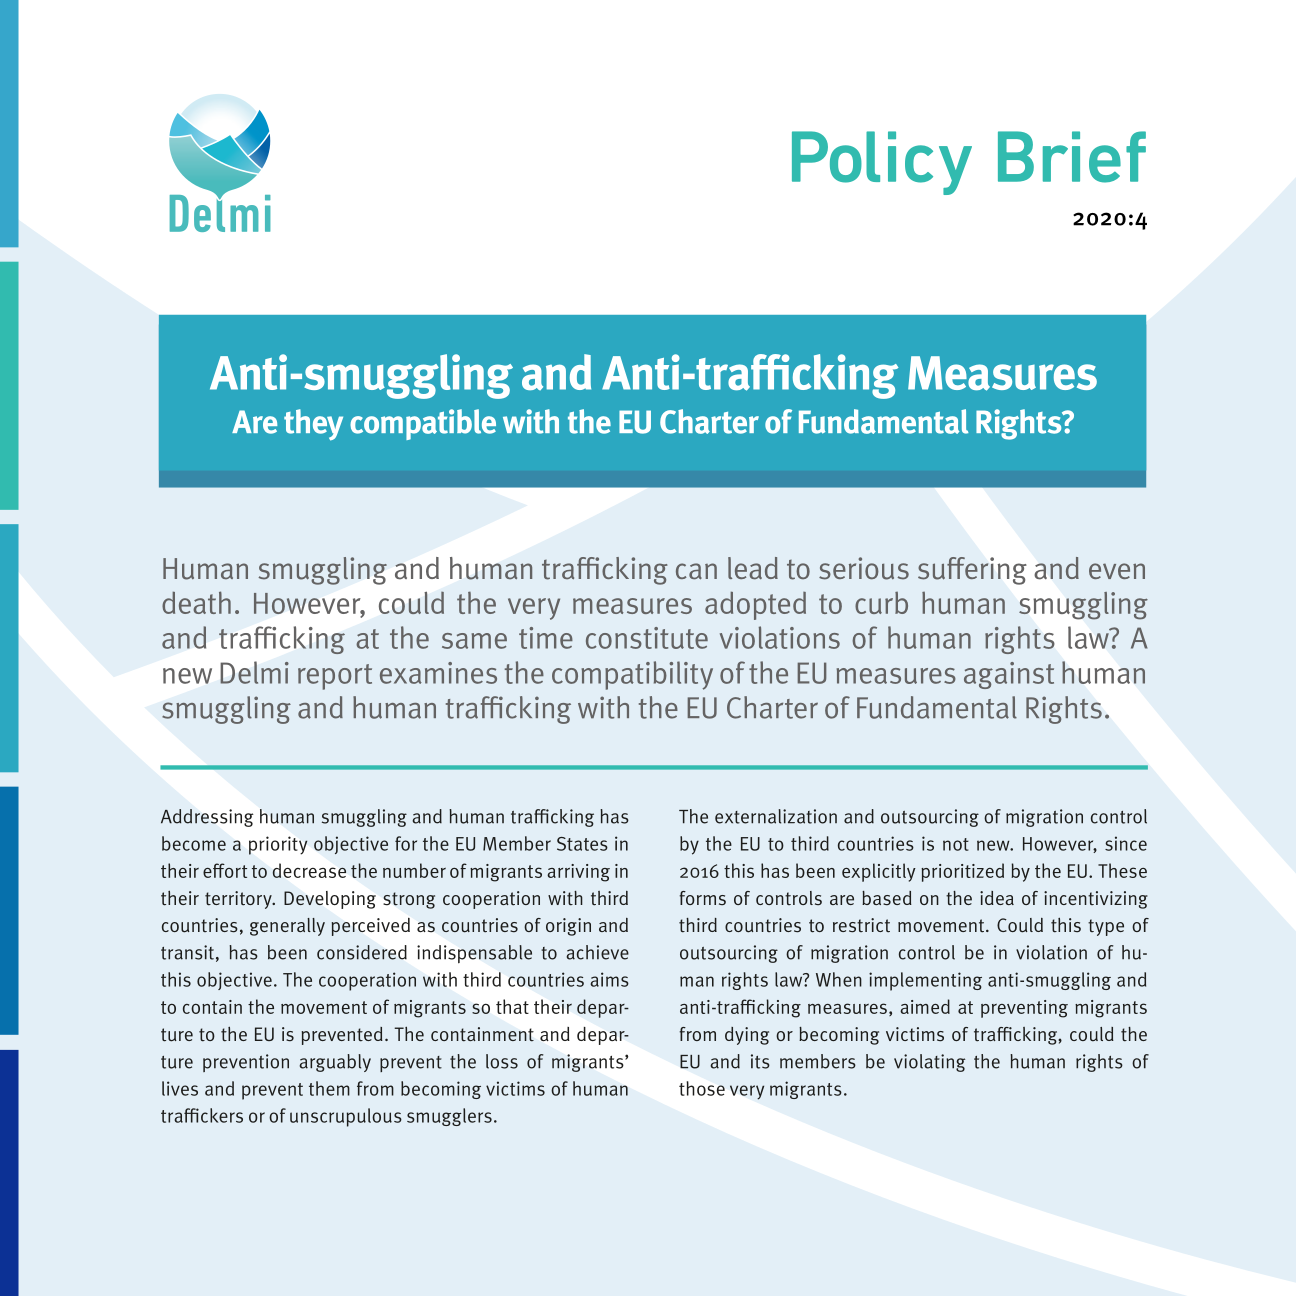 Image resolution: width=1296 pixels, height=1296 pixels. What do you see at coordinates (972, 571) in the screenshot?
I see `suffering` at bounding box center [972, 571].
